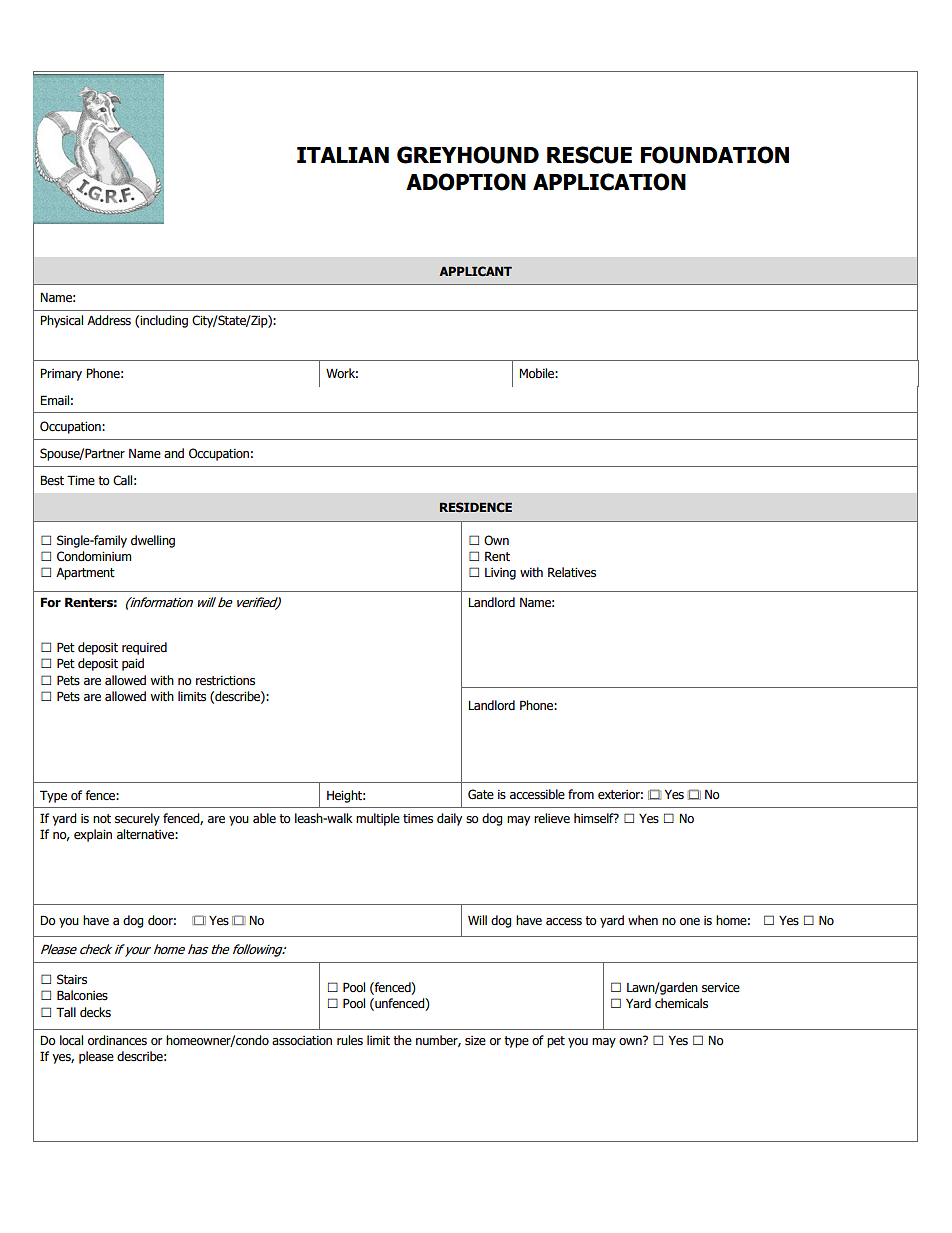  Describe the element at coordinates (343, 155) in the page. I see `ITALIAN` at that location.
